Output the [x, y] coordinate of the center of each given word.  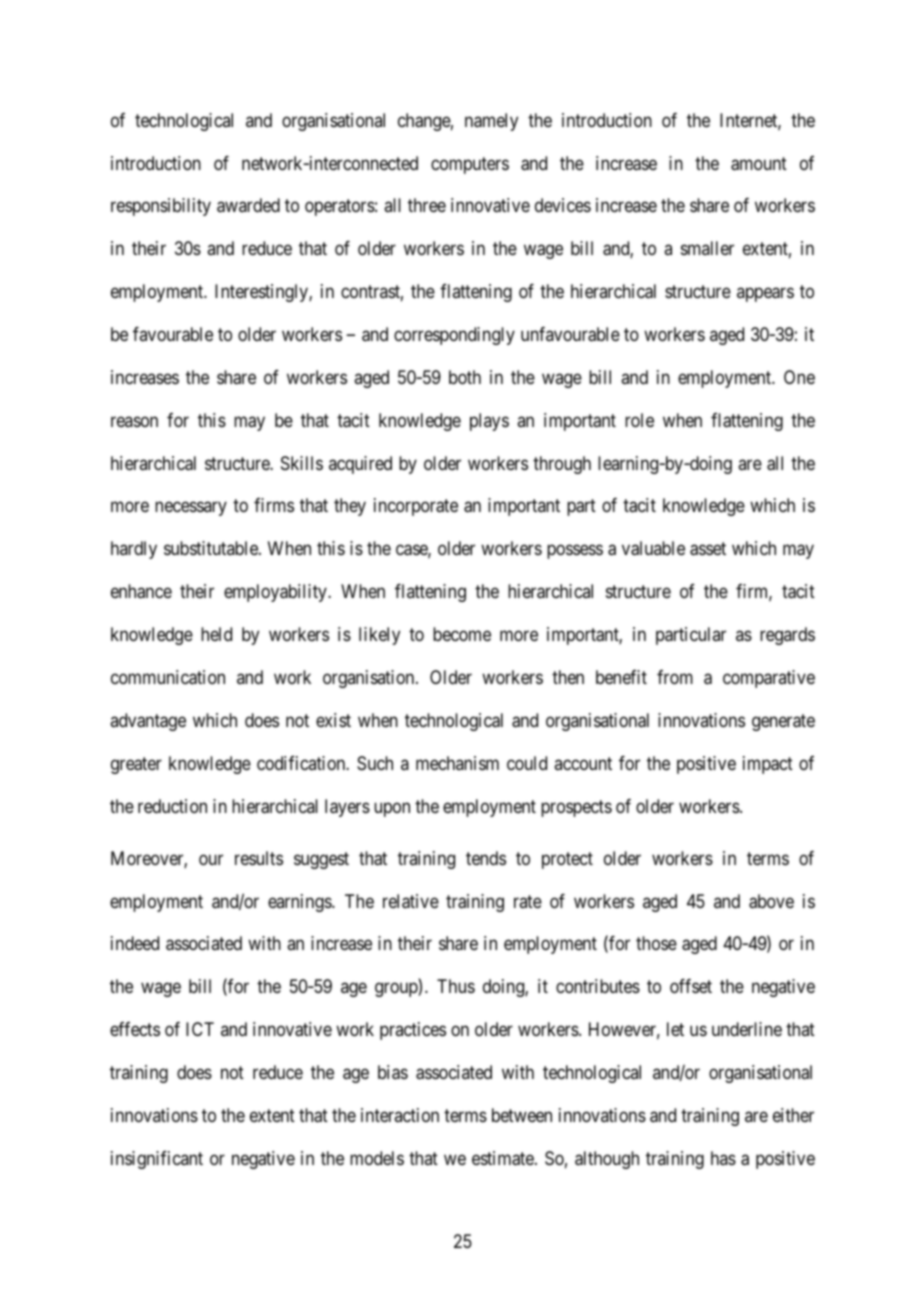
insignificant [157, 1160]
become [462, 634]
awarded [248, 205]
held [216, 634]
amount [759, 164]
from [675, 677]
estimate [504, 1158]
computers [470, 165]
